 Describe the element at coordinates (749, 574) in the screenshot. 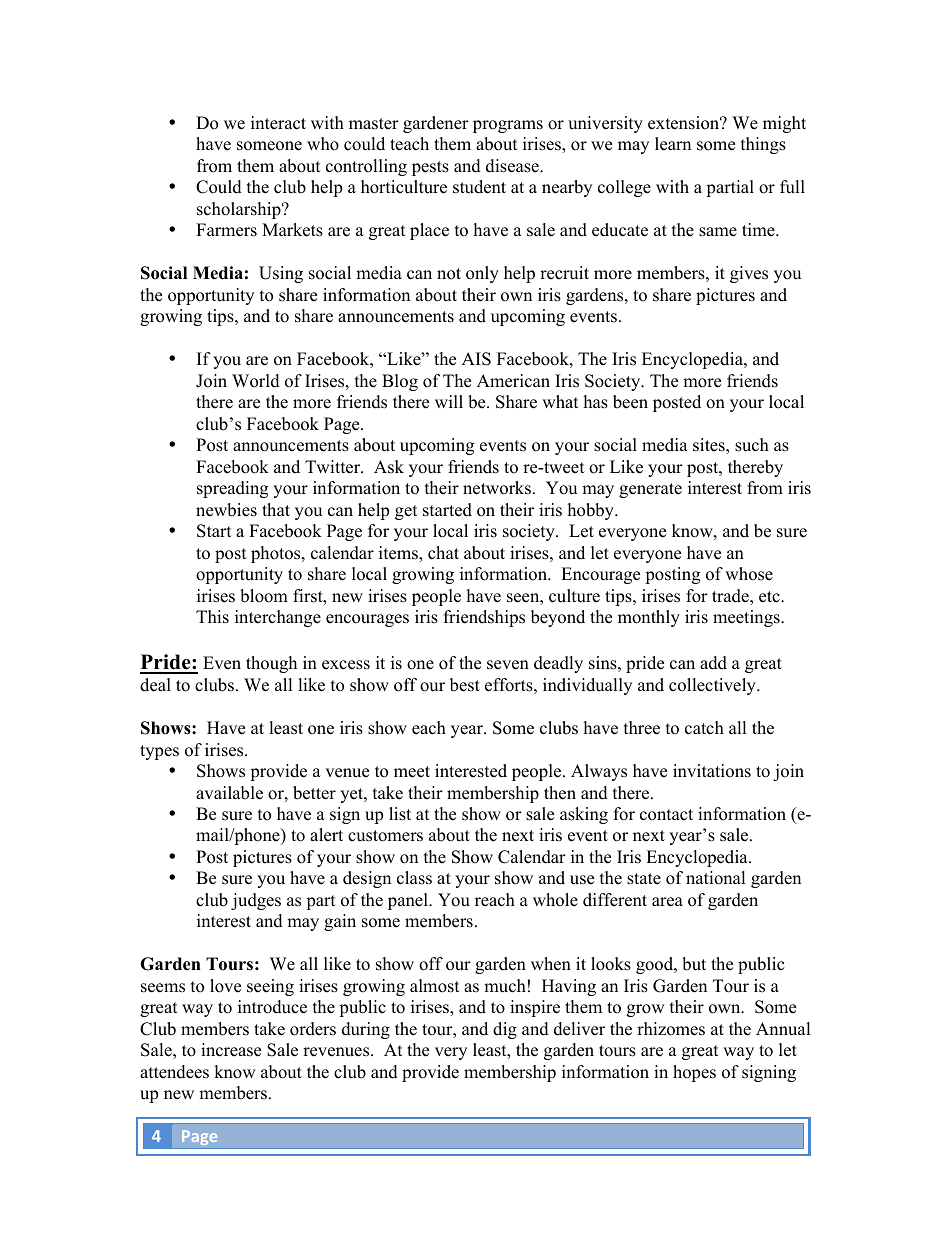

I see `whose` at that location.
